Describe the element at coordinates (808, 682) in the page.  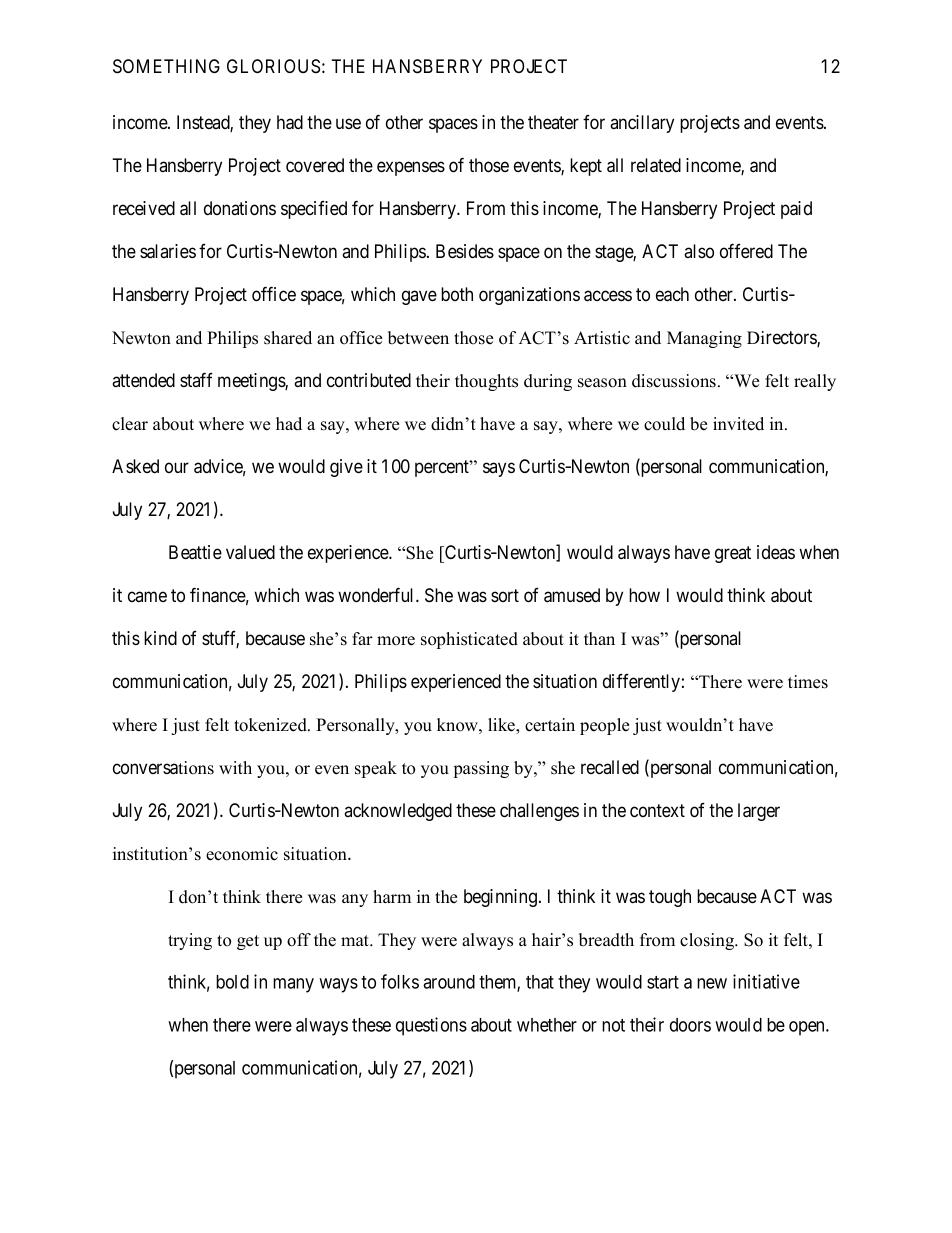
I see `times` at that location.
